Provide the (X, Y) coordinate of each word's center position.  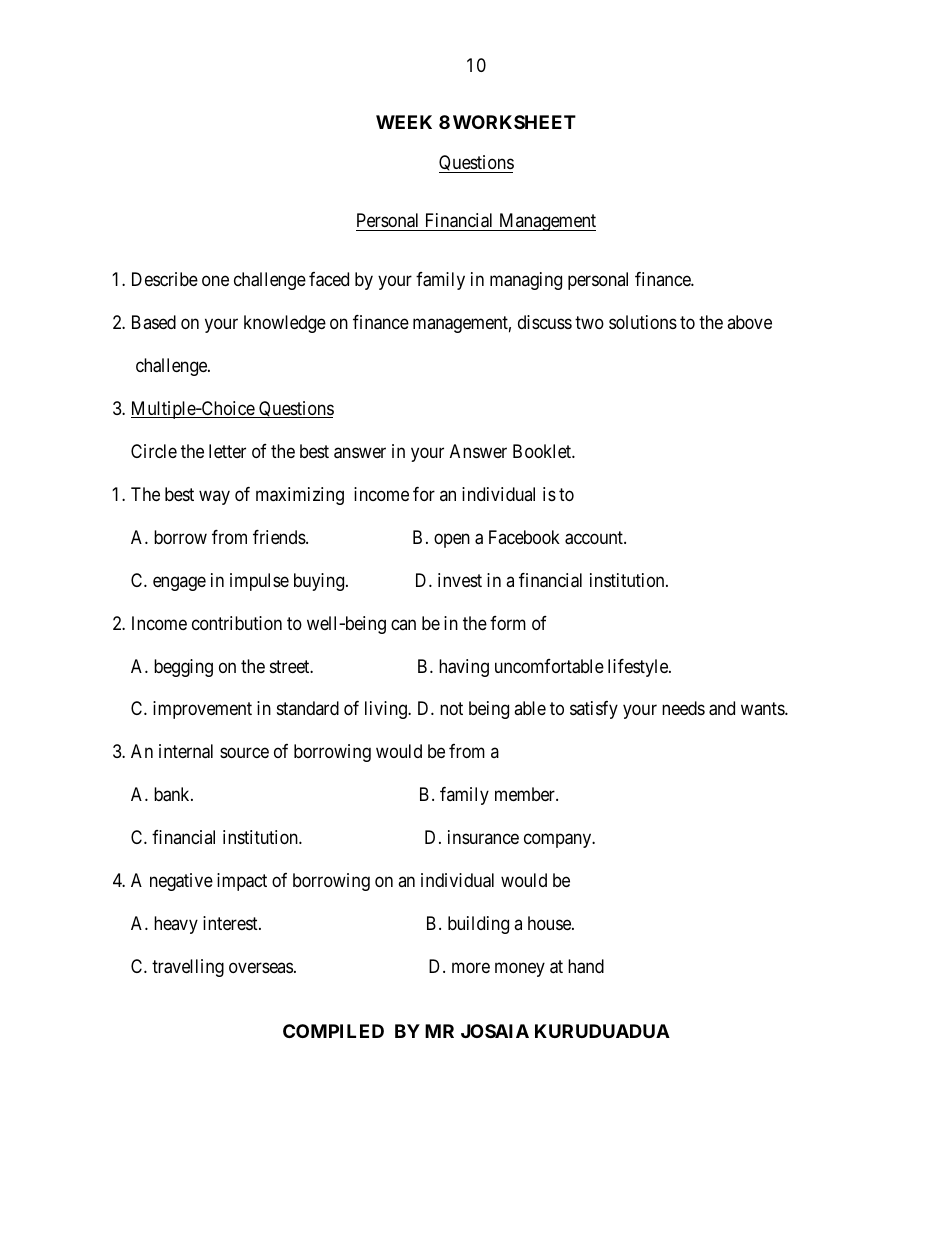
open (452, 540)
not (451, 709)
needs (683, 708)
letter (227, 451)
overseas (261, 968)
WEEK (404, 122)
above (749, 322)
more (471, 968)
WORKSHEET (514, 122)
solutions (643, 322)
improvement (202, 710)
